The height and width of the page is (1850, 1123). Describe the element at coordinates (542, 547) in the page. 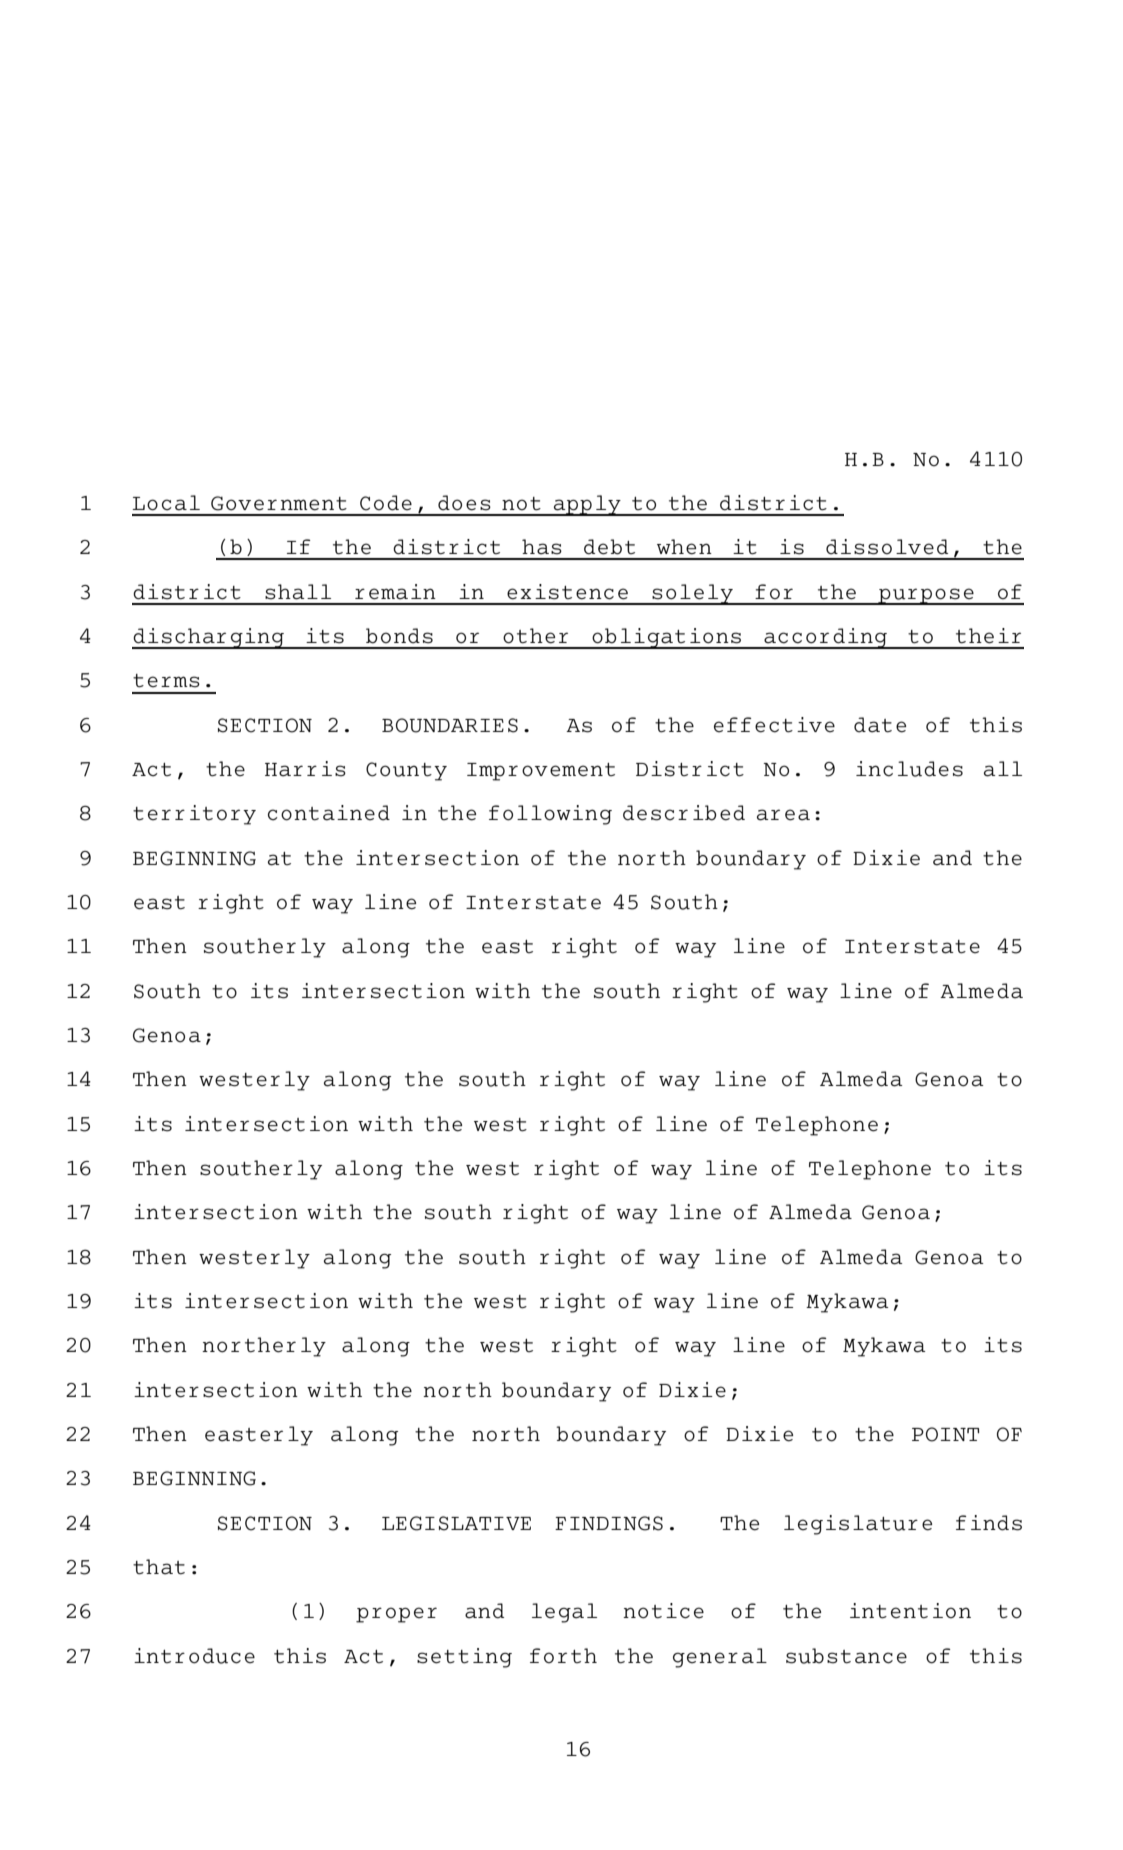

I see `has` at that location.
